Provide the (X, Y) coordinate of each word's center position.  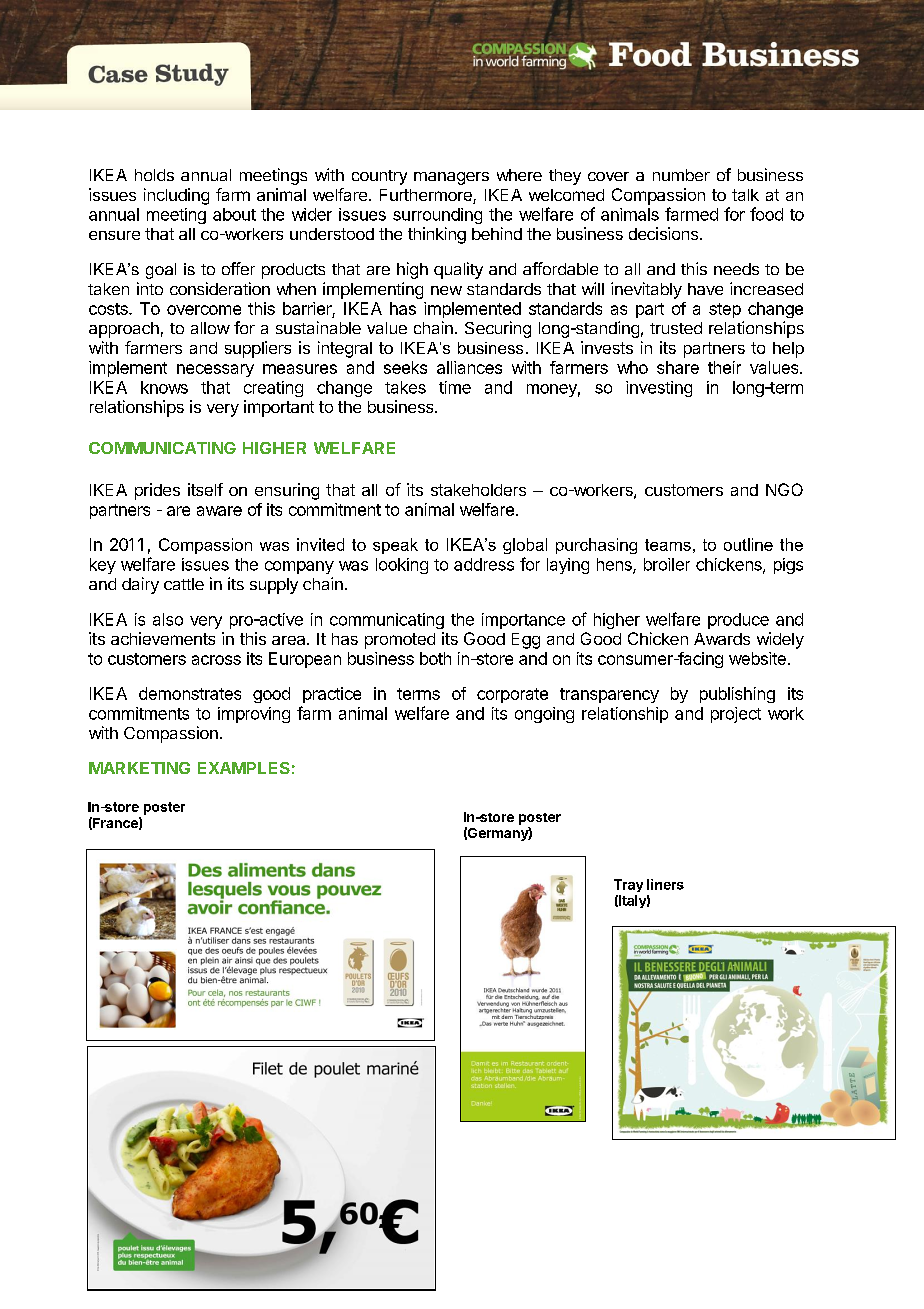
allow (210, 328)
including (176, 196)
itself (205, 489)
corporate (512, 695)
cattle (184, 584)
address (484, 564)
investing (659, 389)
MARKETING (139, 768)
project (736, 715)
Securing (498, 329)
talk (745, 195)
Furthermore (427, 196)
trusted (676, 328)
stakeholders (478, 490)
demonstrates (190, 693)
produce (738, 621)
